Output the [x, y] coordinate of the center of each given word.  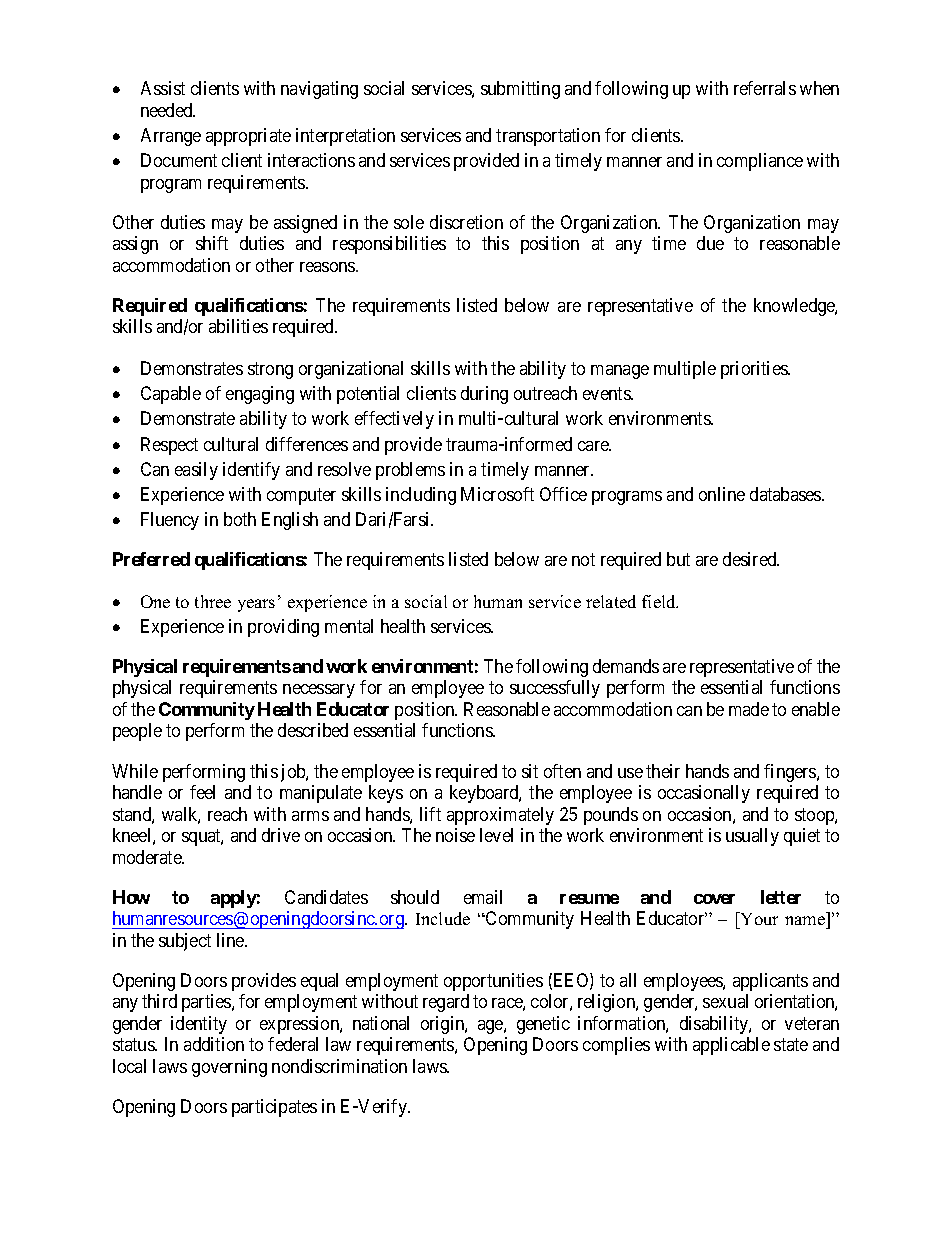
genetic [543, 1025]
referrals [765, 88]
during [484, 395]
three [213, 601]
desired [751, 559]
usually [752, 837]
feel [202, 792]
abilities [238, 326]
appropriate [248, 137]
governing [229, 1068]
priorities [755, 370]
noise [455, 835]
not [583, 559]
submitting [520, 90]
